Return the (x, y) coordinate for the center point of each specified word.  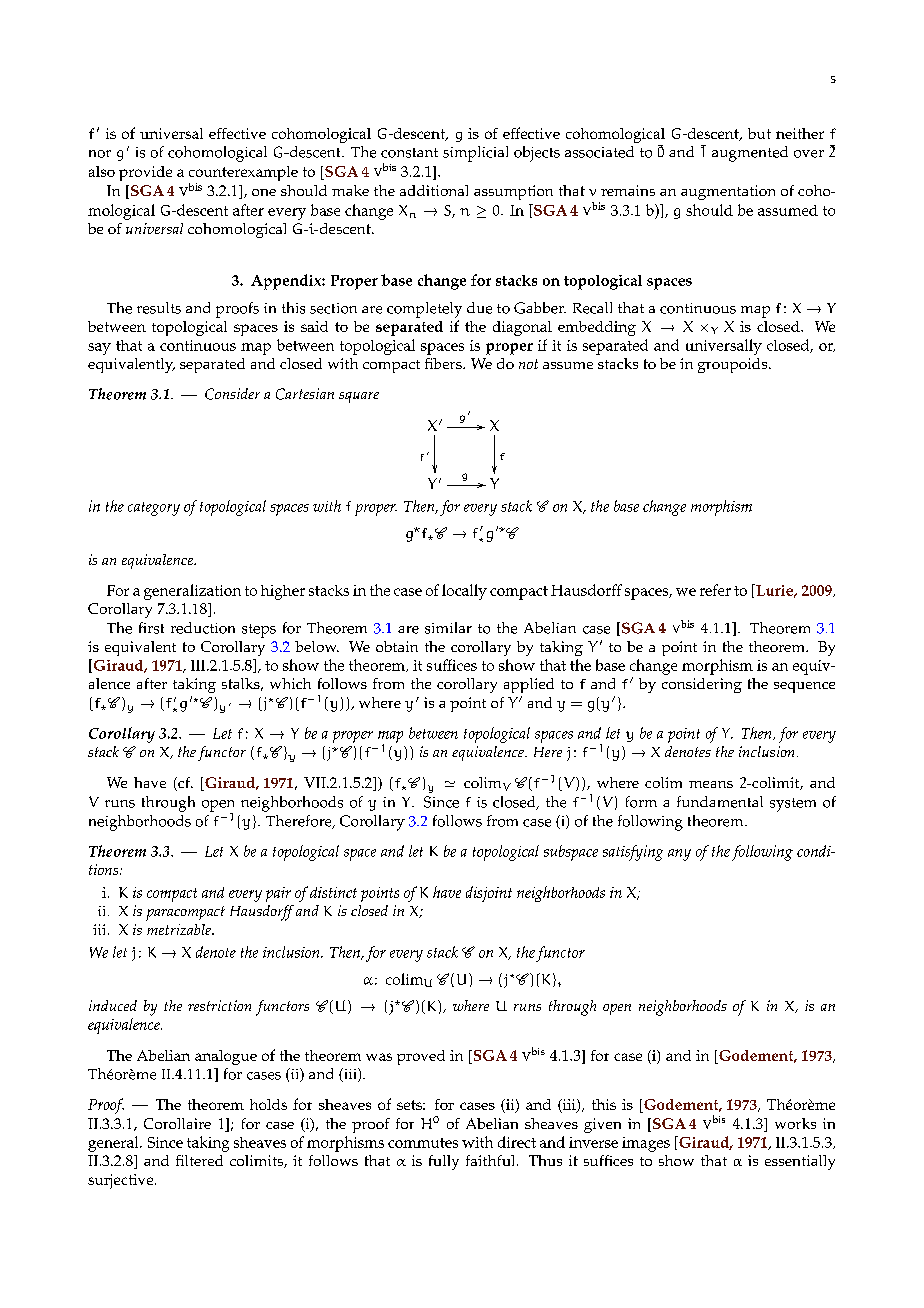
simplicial (475, 154)
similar (448, 628)
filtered (199, 1160)
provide (145, 173)
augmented (750, 154)
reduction (203, 628)
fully (444, 1162)
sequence (804, 687)
